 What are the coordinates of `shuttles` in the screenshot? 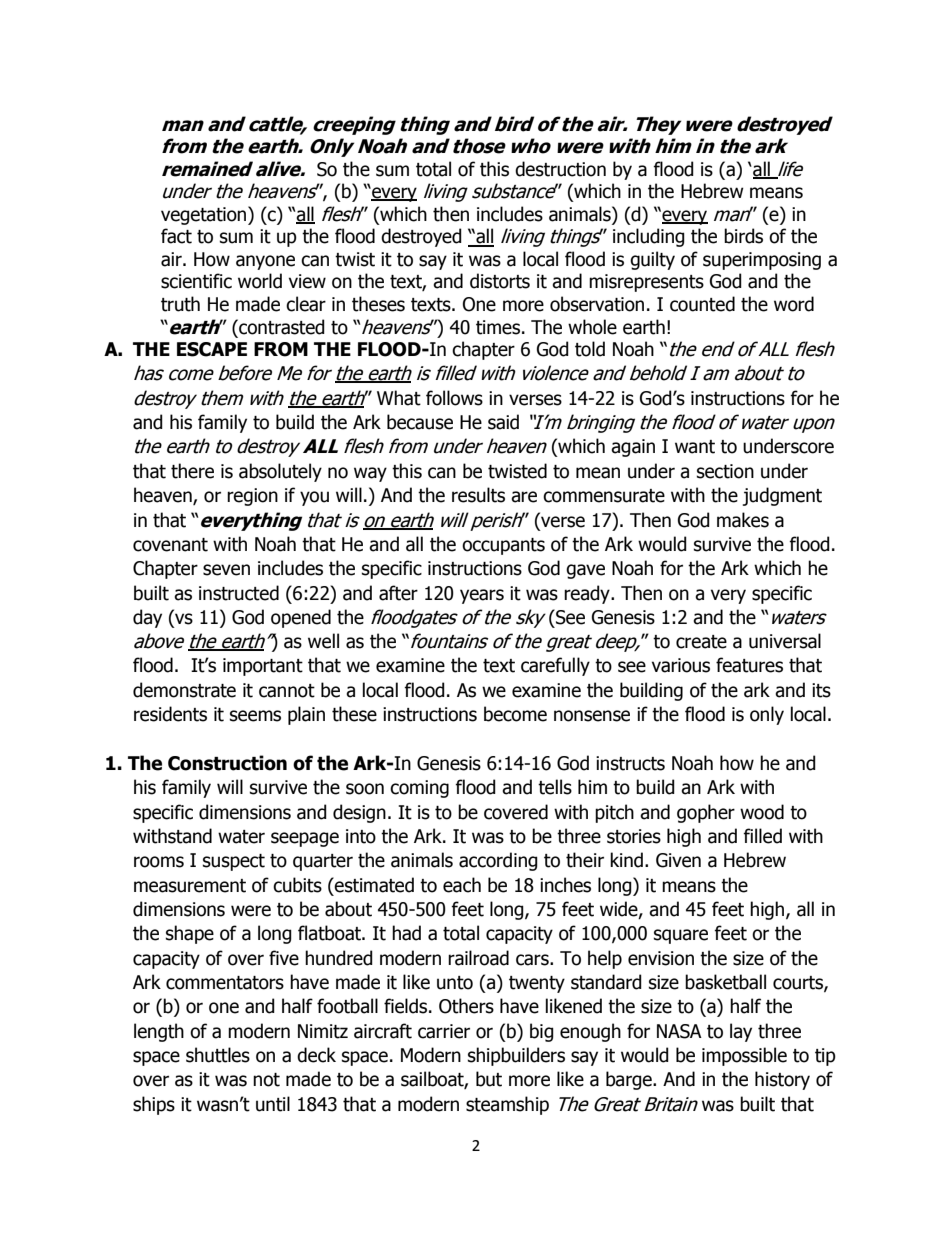 It's located at (218, 1055).
